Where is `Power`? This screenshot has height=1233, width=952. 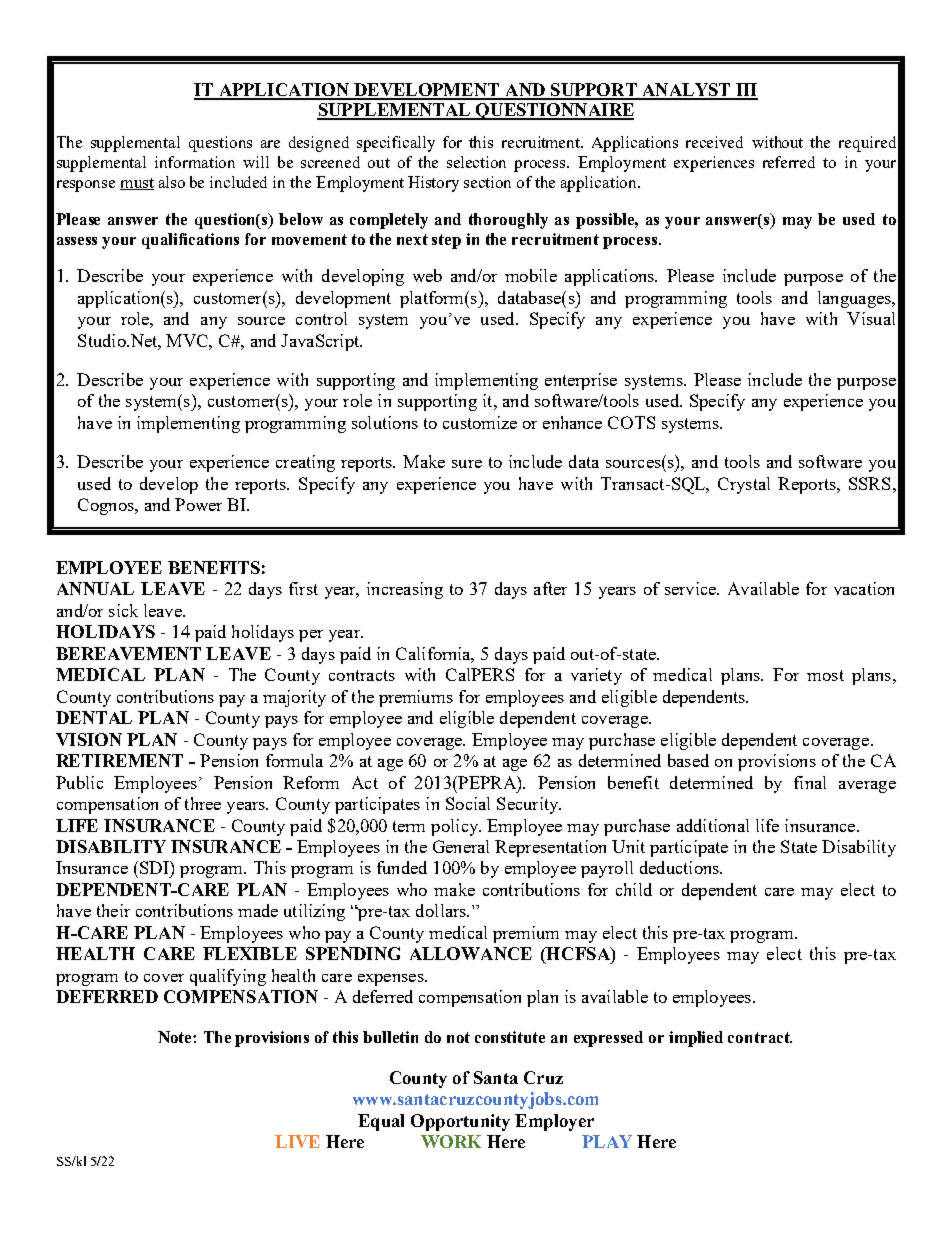
Power is located at coordinates (198, 504).
